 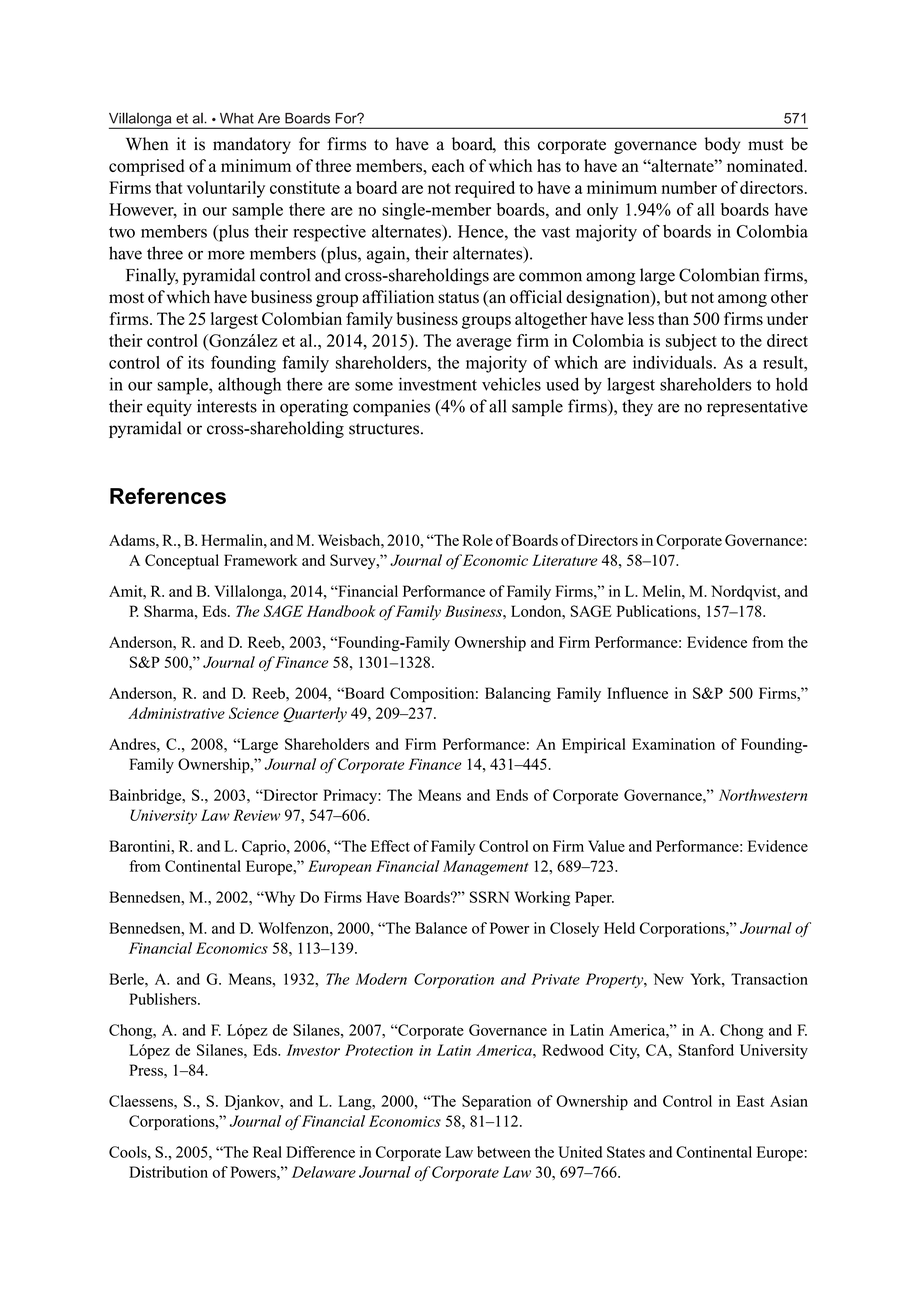 What do you see at coordinates (448, 165) in the image?
I see `each` at bounding box center [448, 165].
